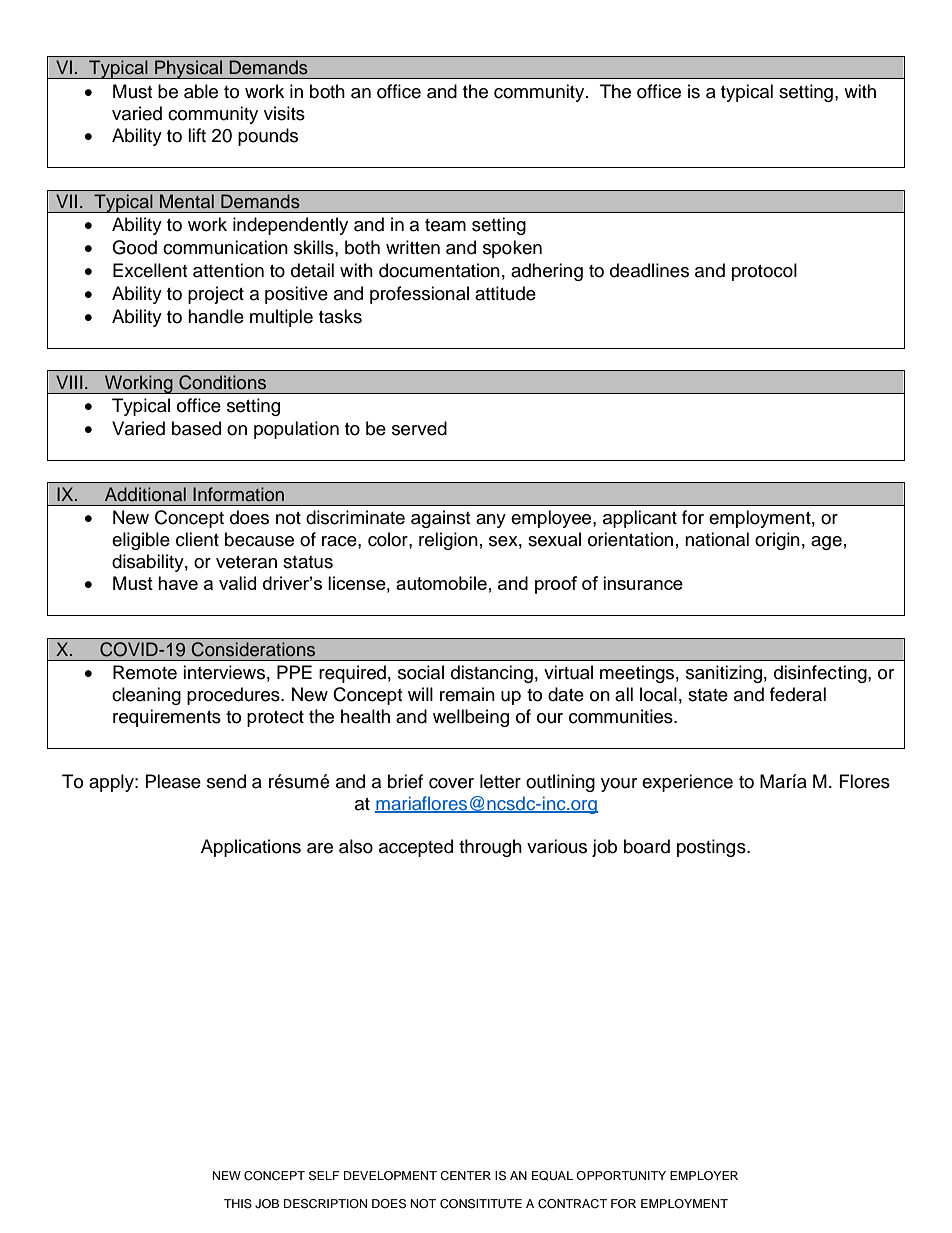 The width and height of the document is (952, 1233). Describe the element at coordinates (201, 91) in the document. I see `able` at that location.
